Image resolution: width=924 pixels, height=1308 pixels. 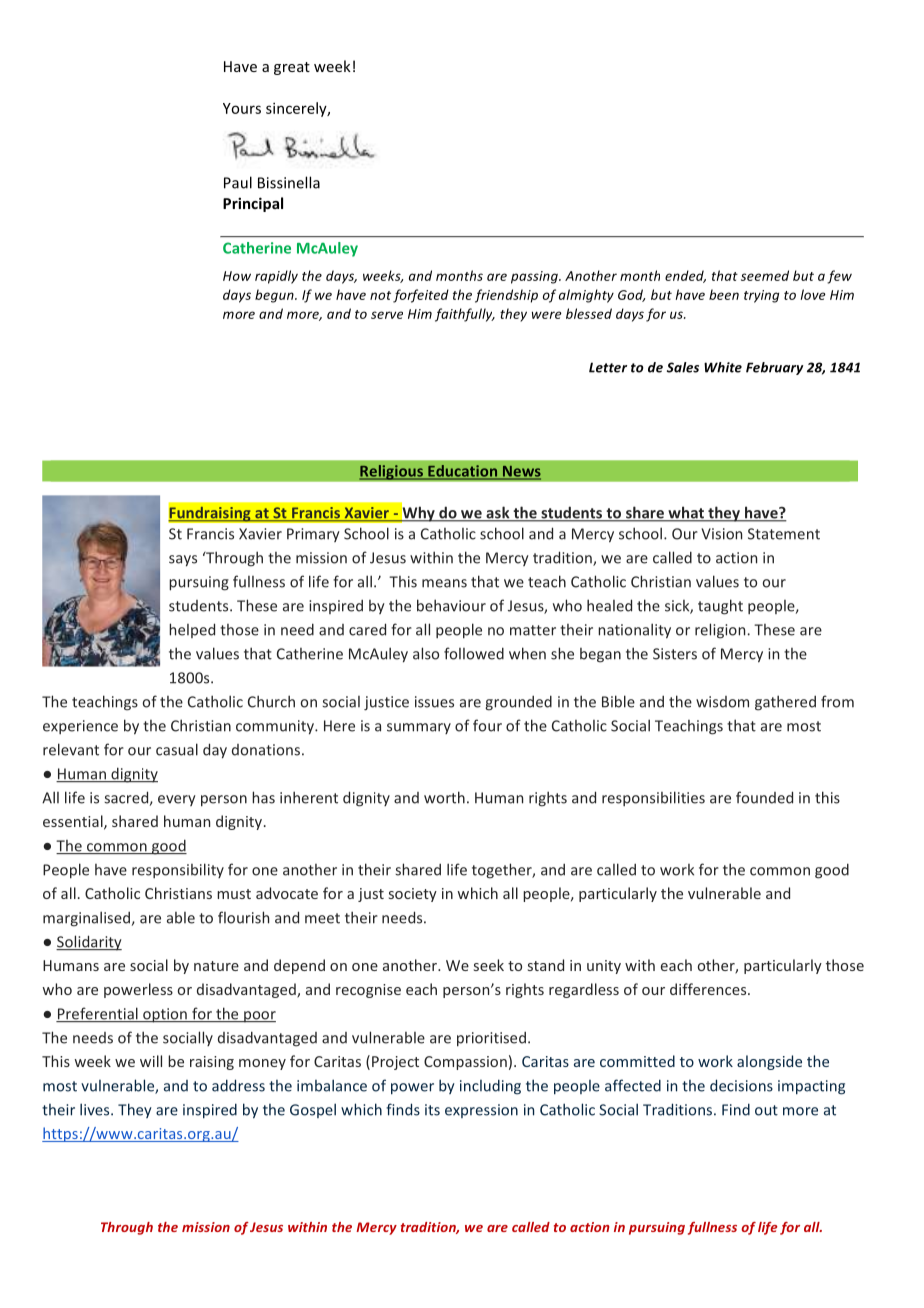 I want to click on taught, so click(x=720, y=607).
